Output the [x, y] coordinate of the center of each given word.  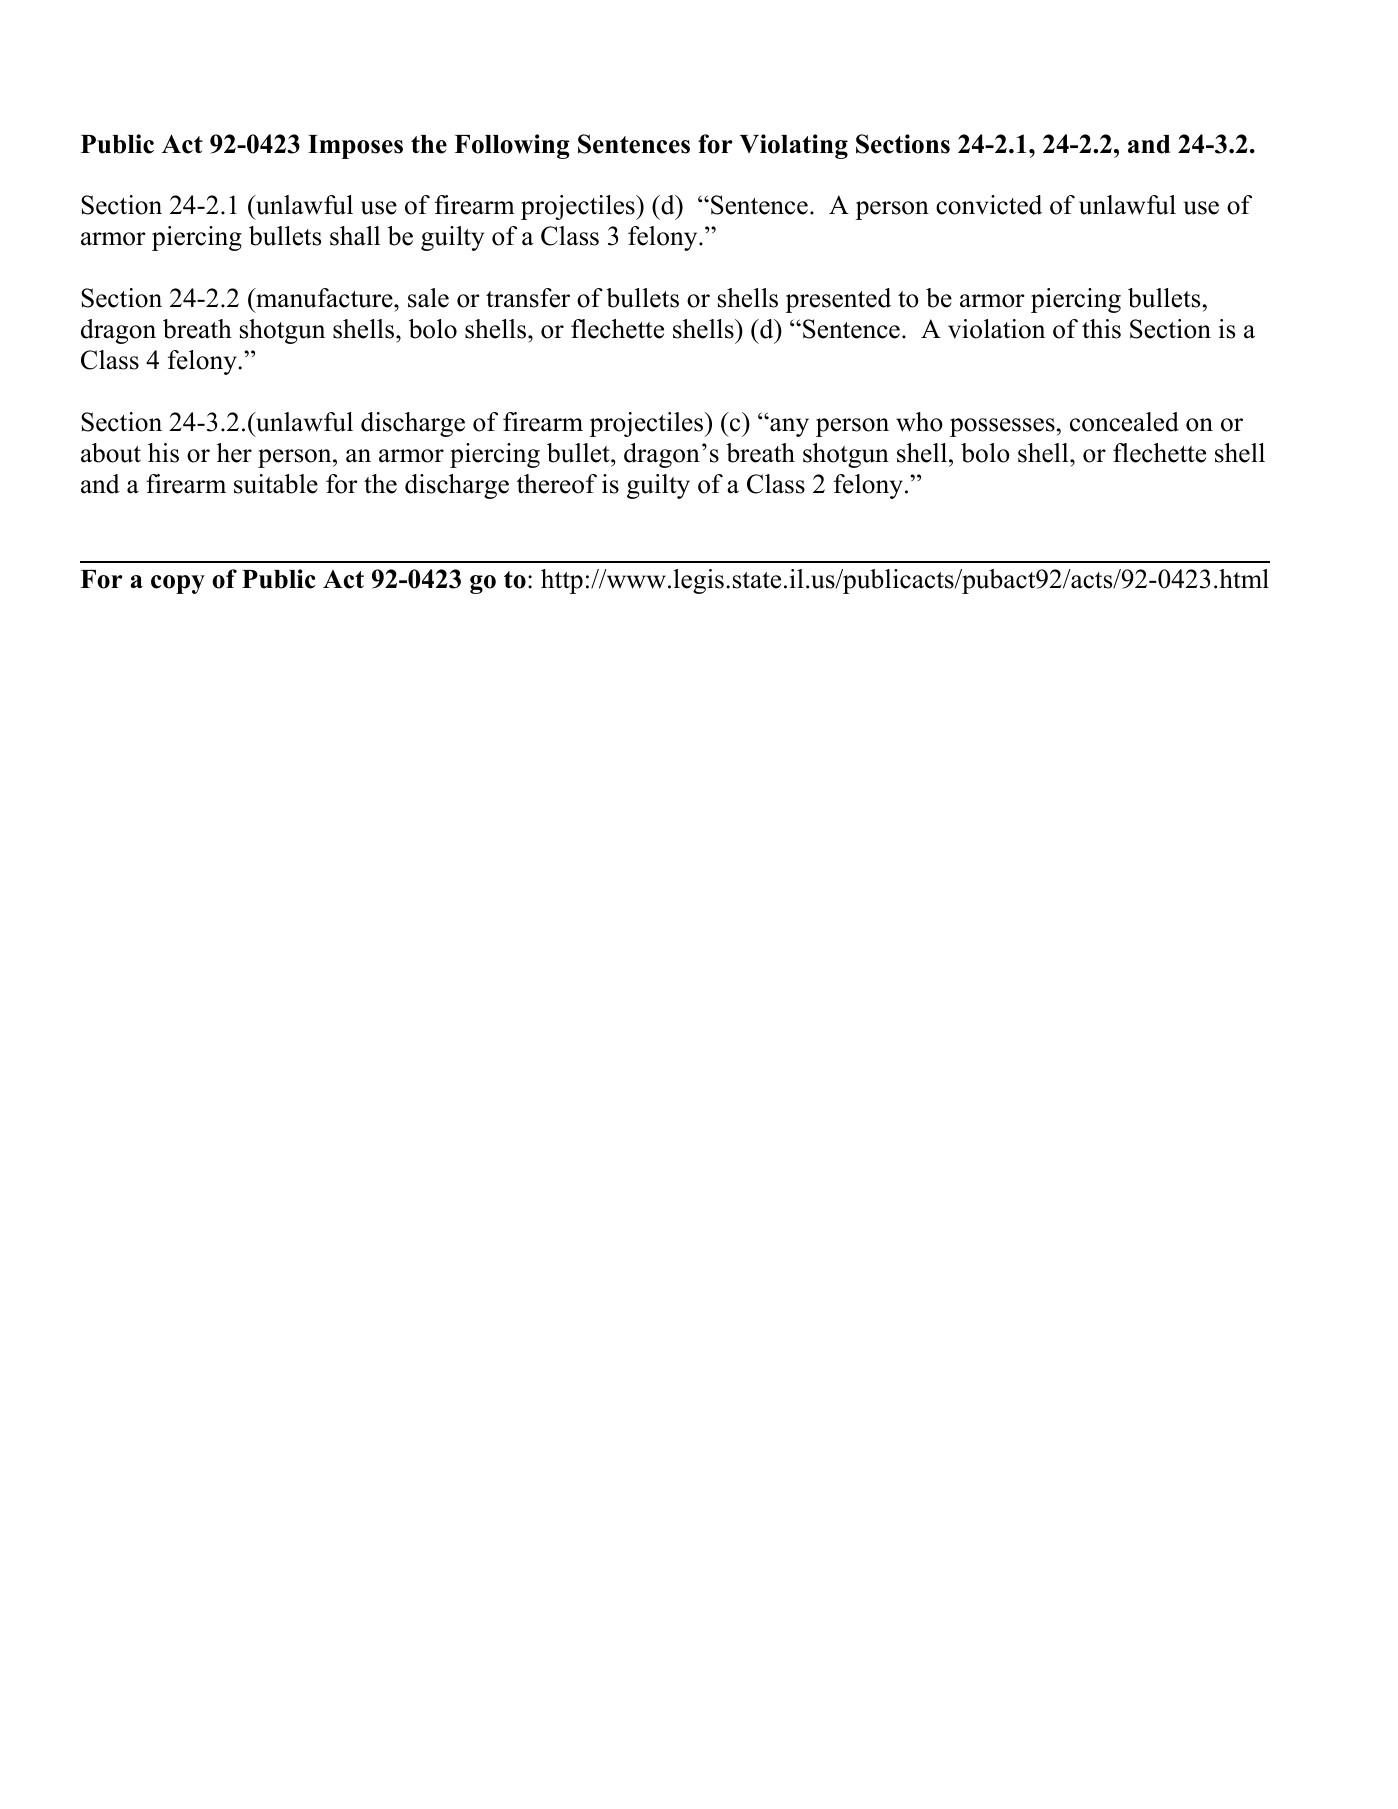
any [788, 427]
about [111, 453]
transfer [528, 298]
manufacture [324, 298]
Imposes [355, 147]
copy [178, 584]
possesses [1002, 427]
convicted [989, 205]
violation [996, 329]
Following [512, 146]
